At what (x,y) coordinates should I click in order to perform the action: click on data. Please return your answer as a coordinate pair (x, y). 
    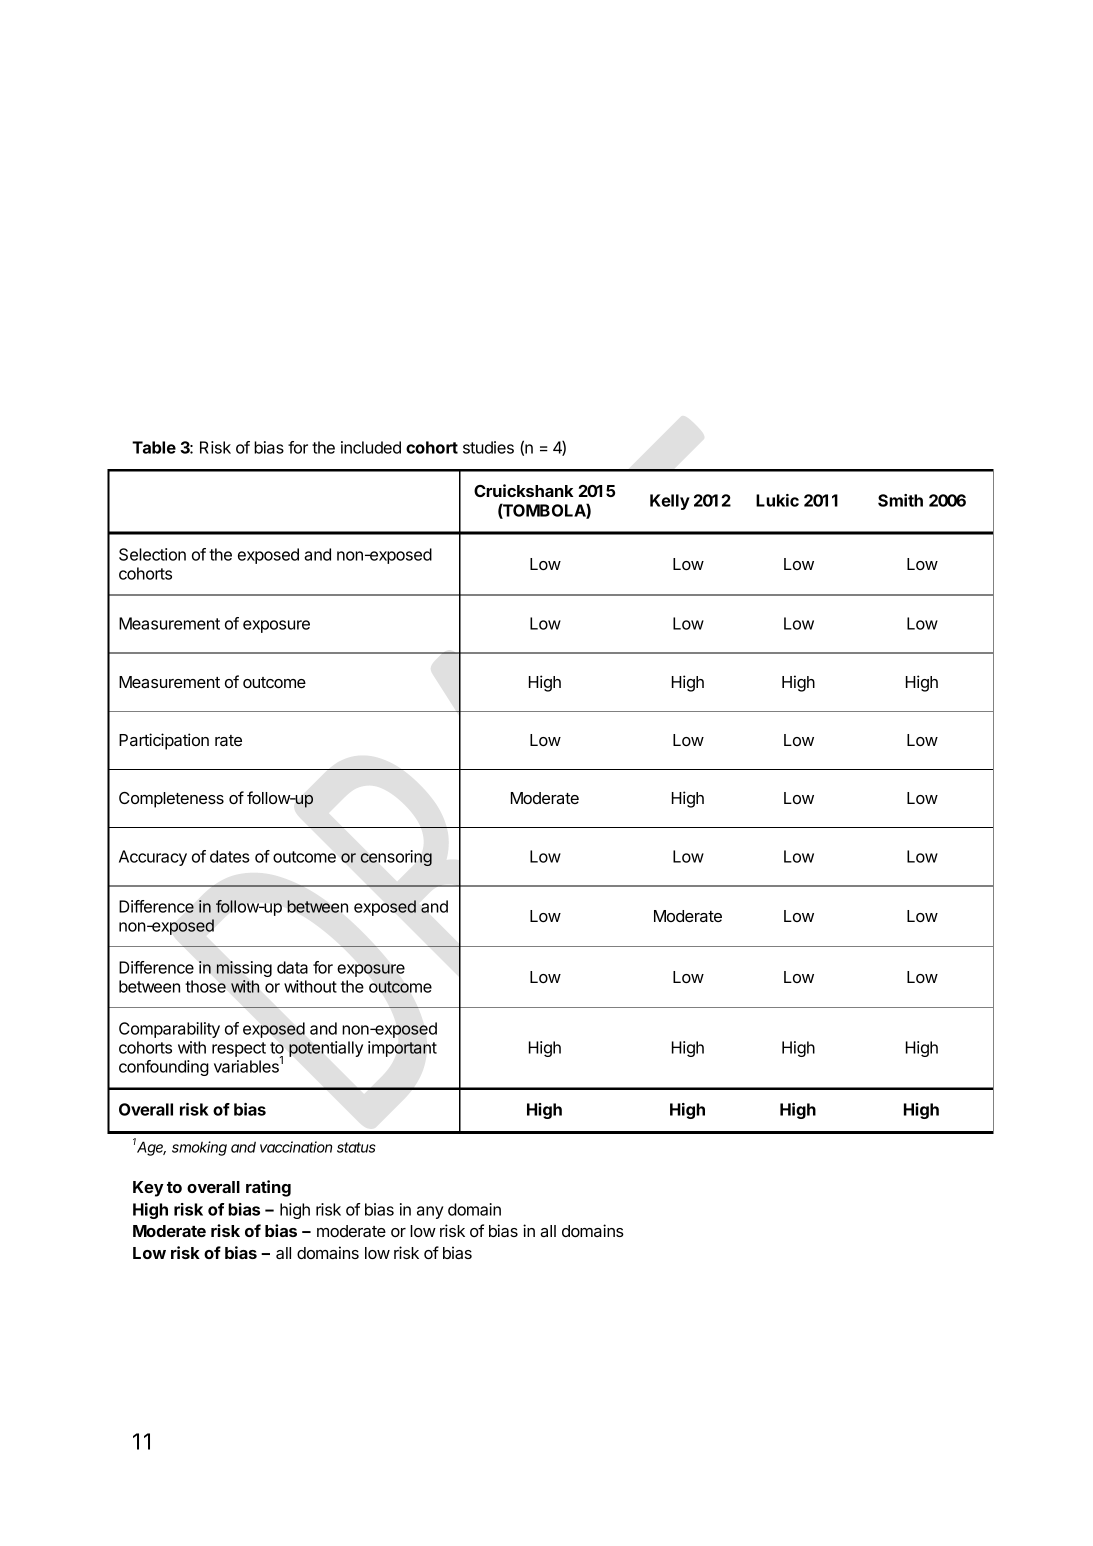
    Looking at the image, I should click on (292, 967).
